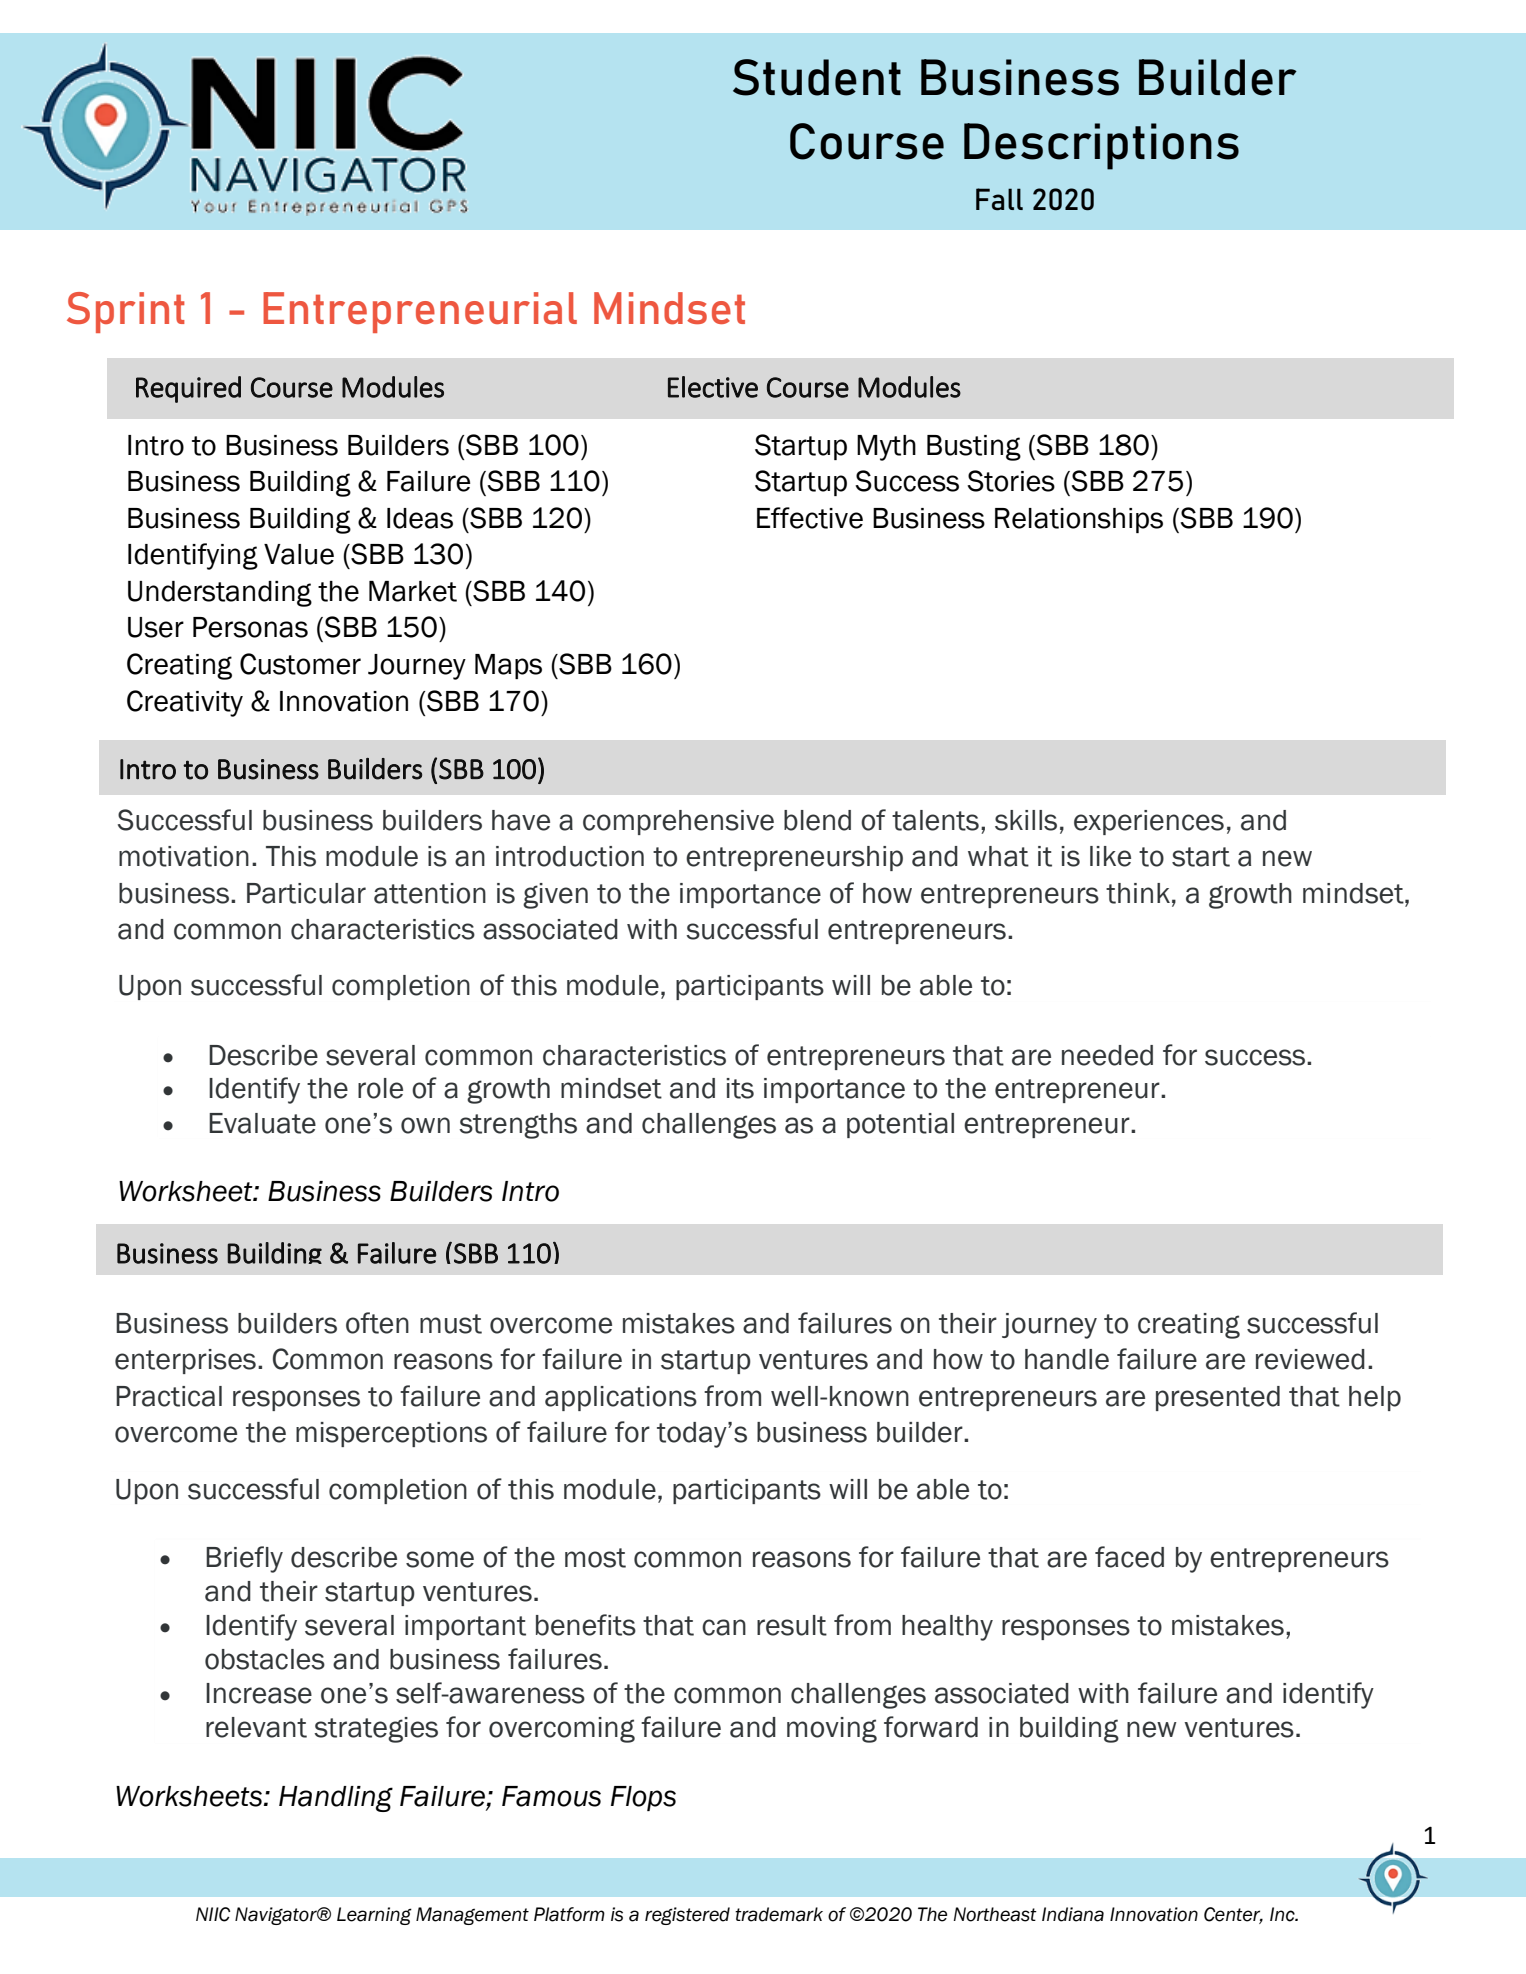  I want to click on Descriptions, so click(1101, 146).
